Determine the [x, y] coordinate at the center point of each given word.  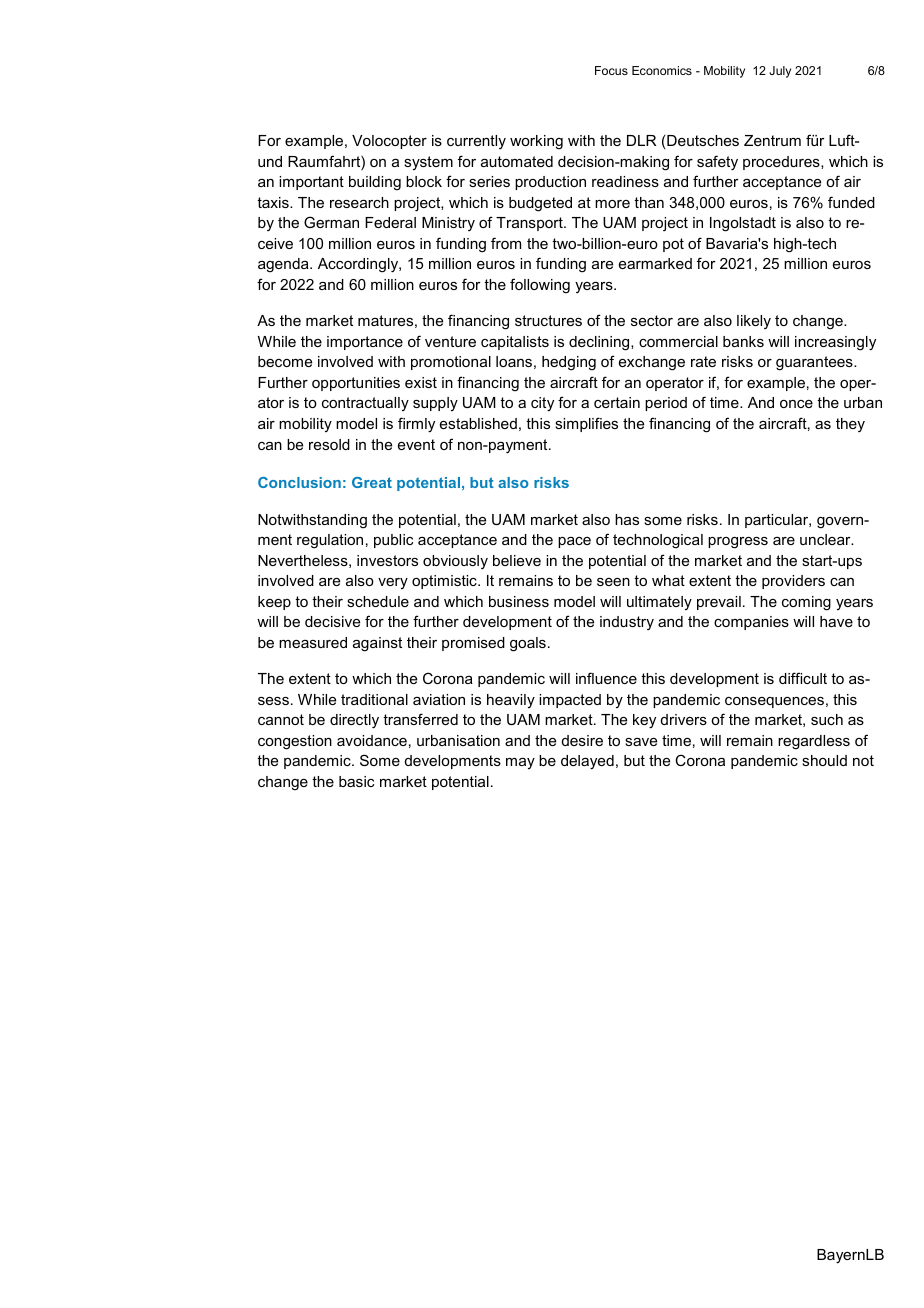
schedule [378, 601]
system [428, 163]
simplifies [586, 424]
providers [793, 582]
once [796, 404]
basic [356, 781]
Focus [611, 70]
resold [329, 444]
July [780, 72]
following [540, 286]
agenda [284, 265]
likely [754, 322]
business [519, 601]
